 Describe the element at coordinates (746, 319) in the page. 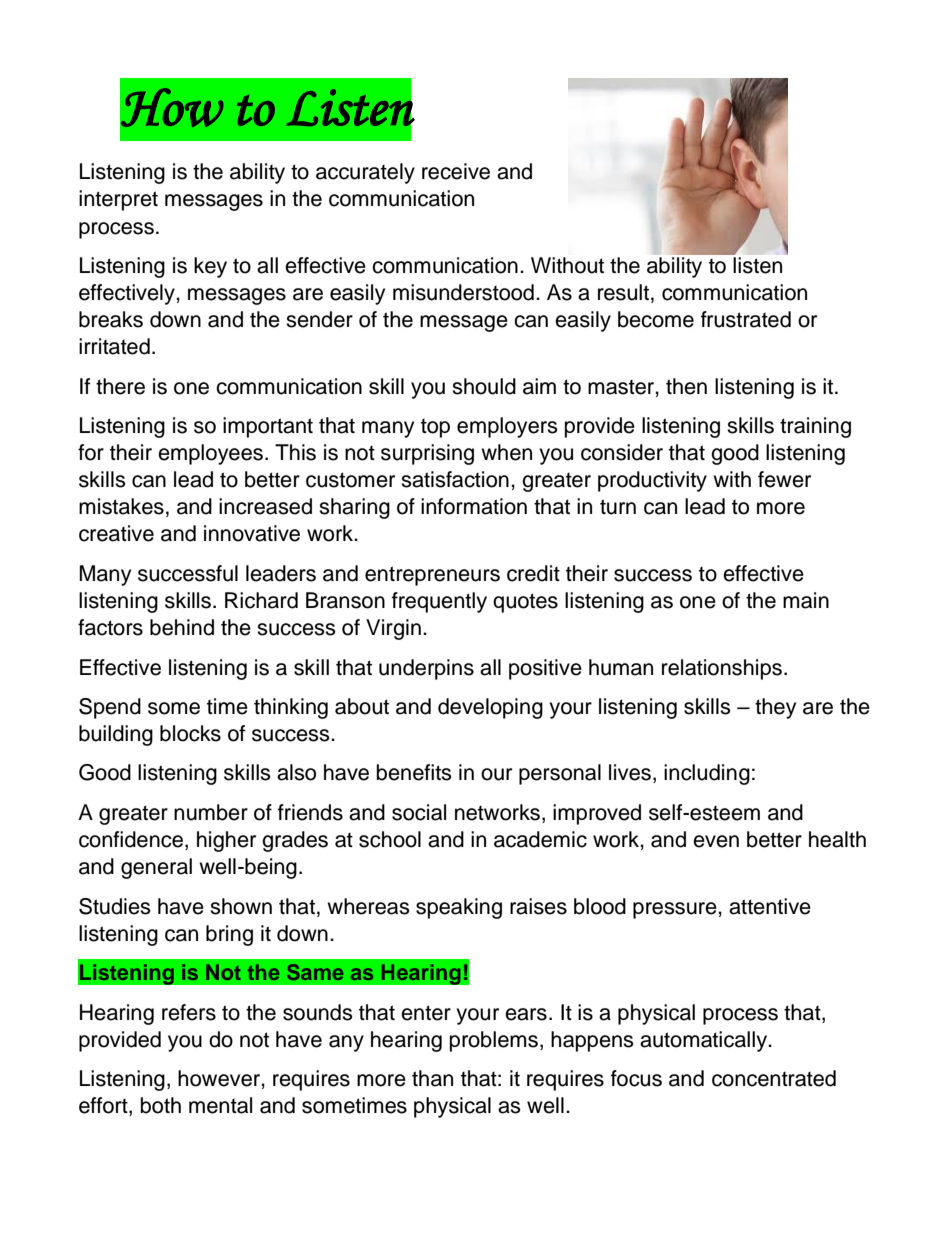

I see `frustrated` at that location.
